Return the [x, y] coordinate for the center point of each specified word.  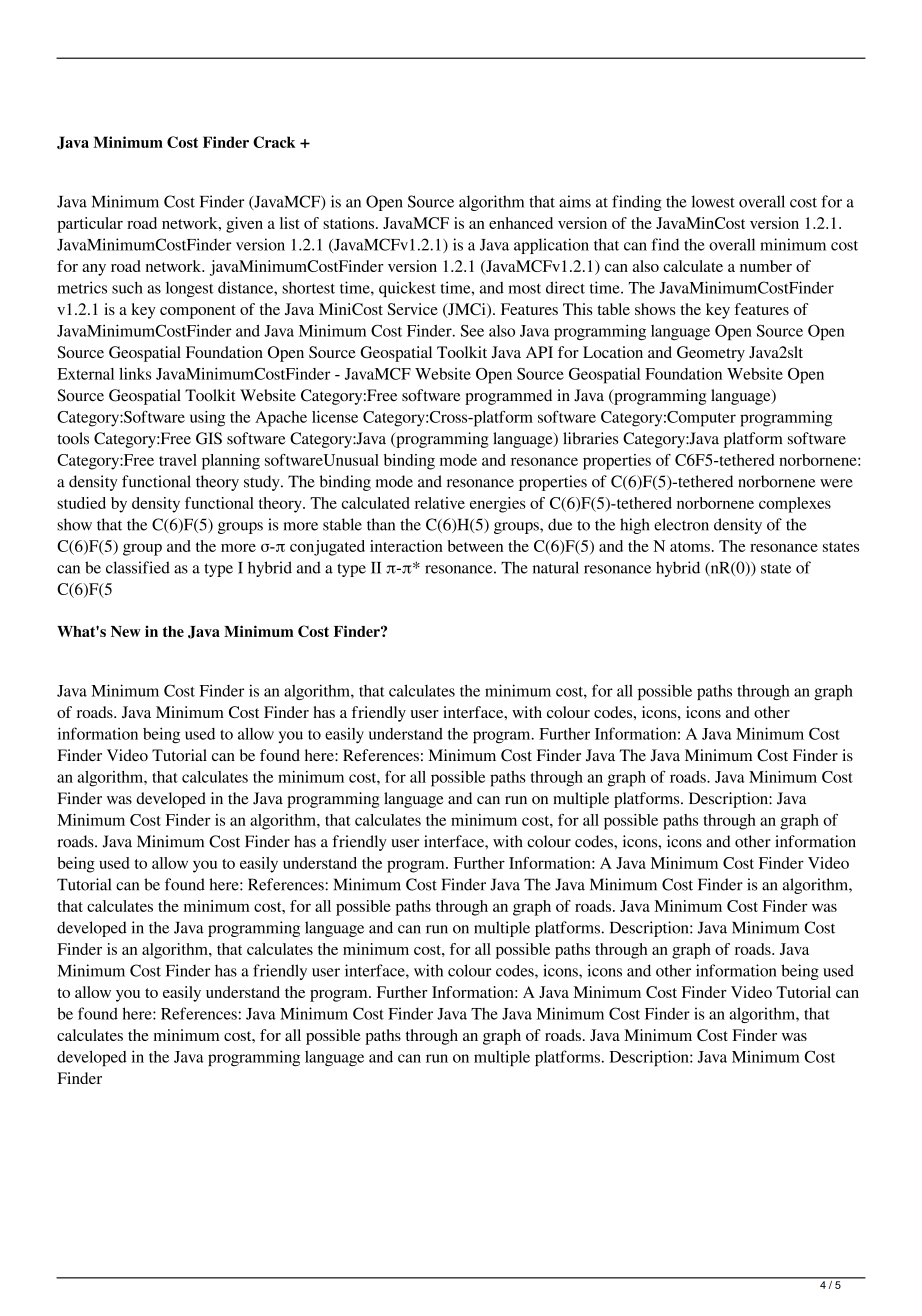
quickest [407, 289]
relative [440, 503]
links [135, 373]
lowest [713, 201]
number [766, 266]
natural [556, 567]
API [539, 352]
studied [81, 503]
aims [575, 201]
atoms [690, 547]
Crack [274, 142]
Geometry [711, 354]
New [126, 631]
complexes [795, 505]
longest [190, 289]
